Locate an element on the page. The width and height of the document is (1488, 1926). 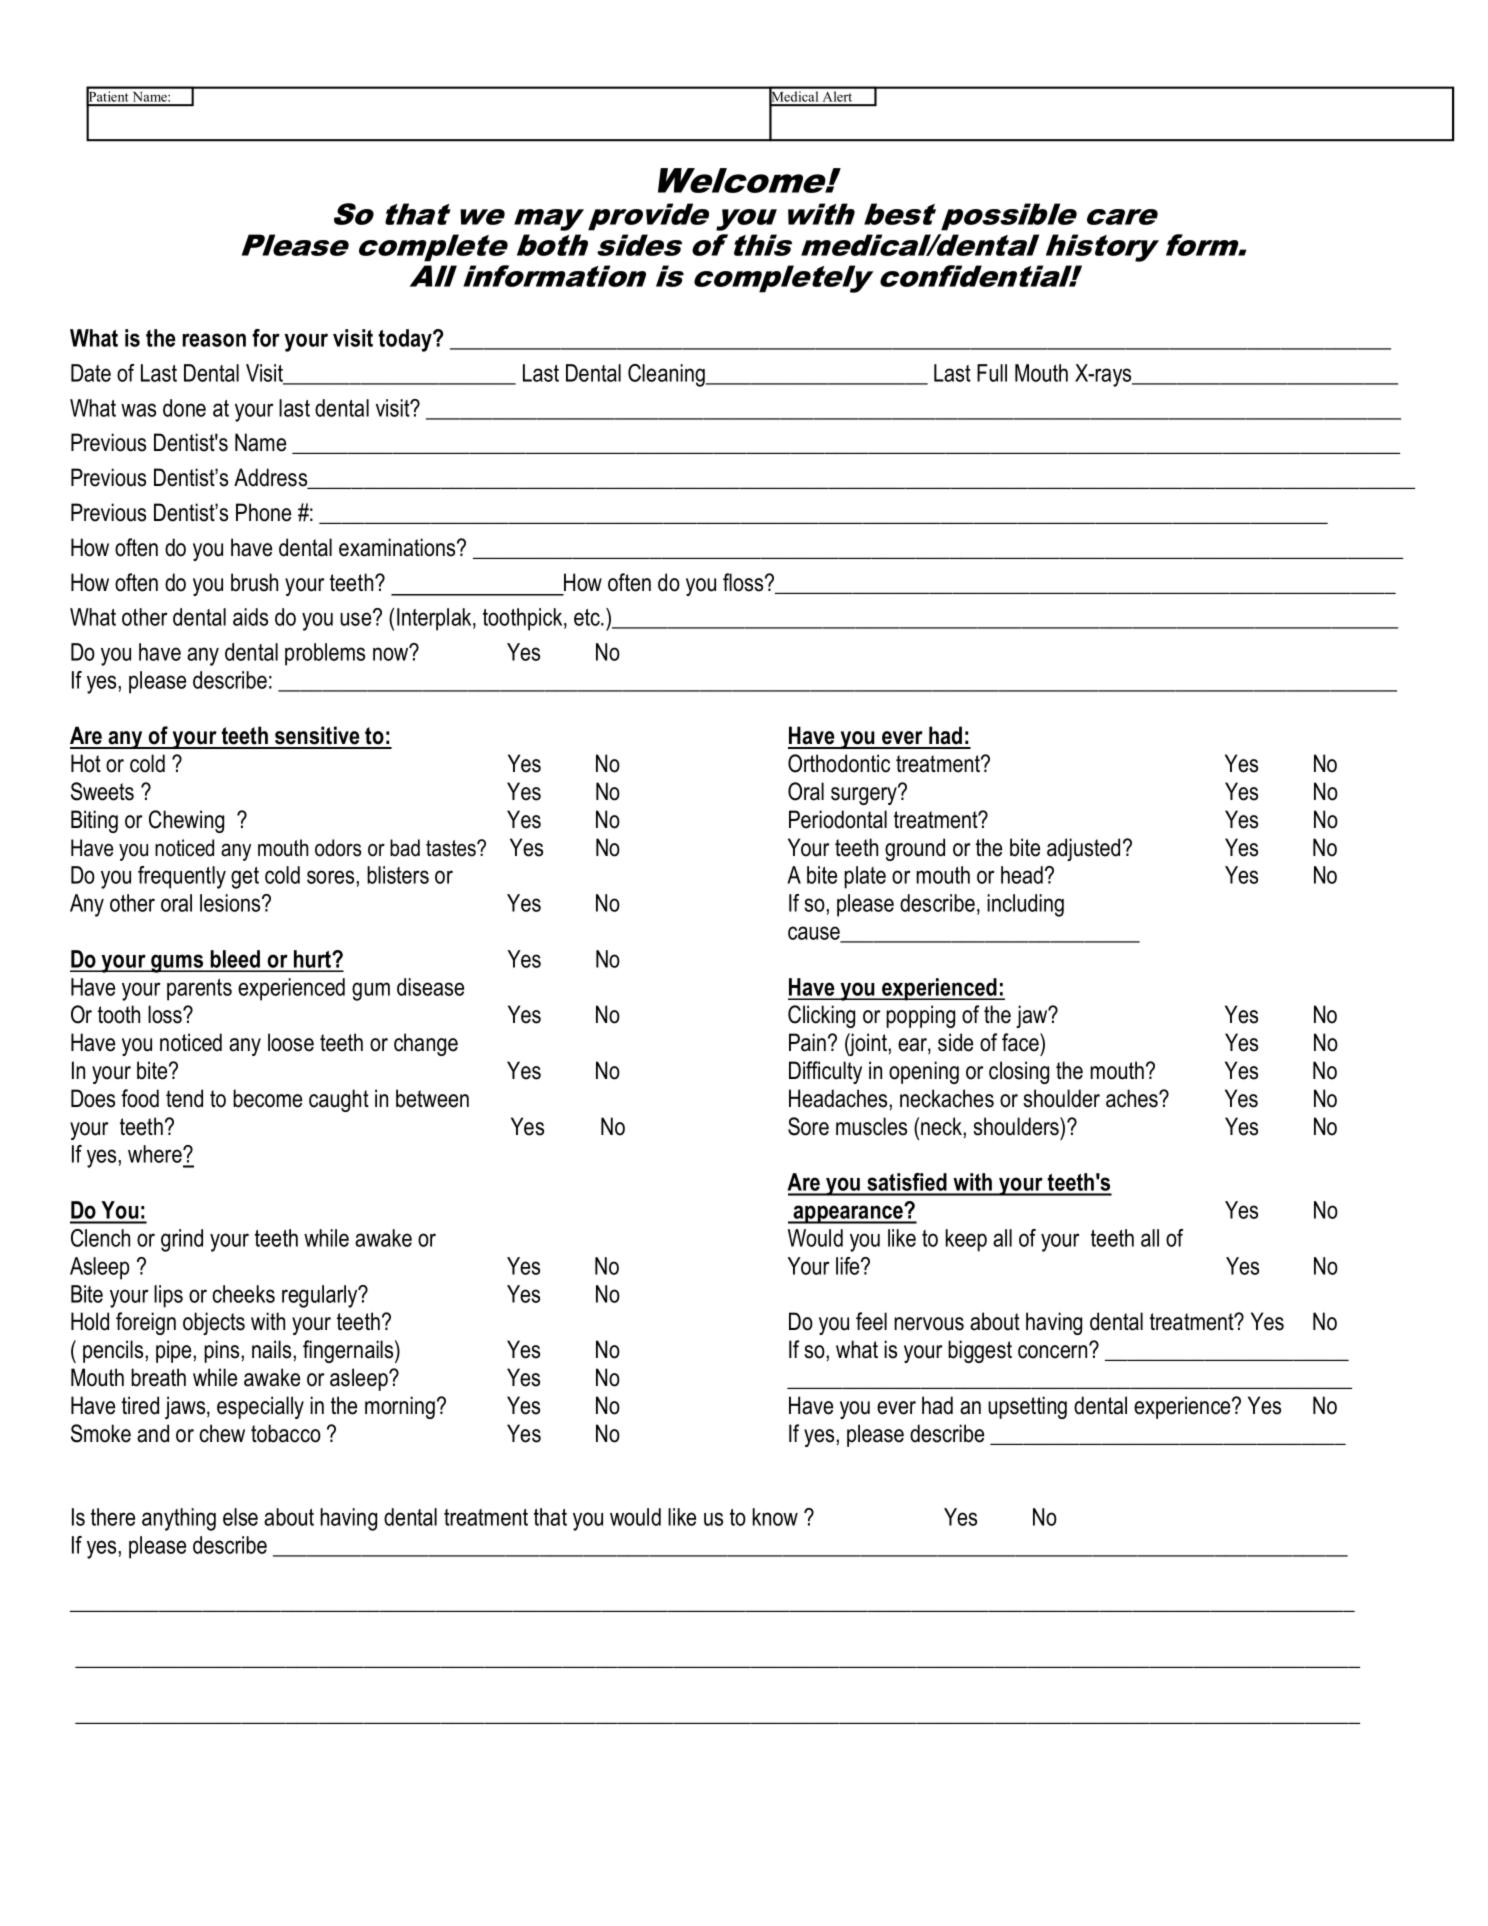
today is located at coordinates (406, 340).
